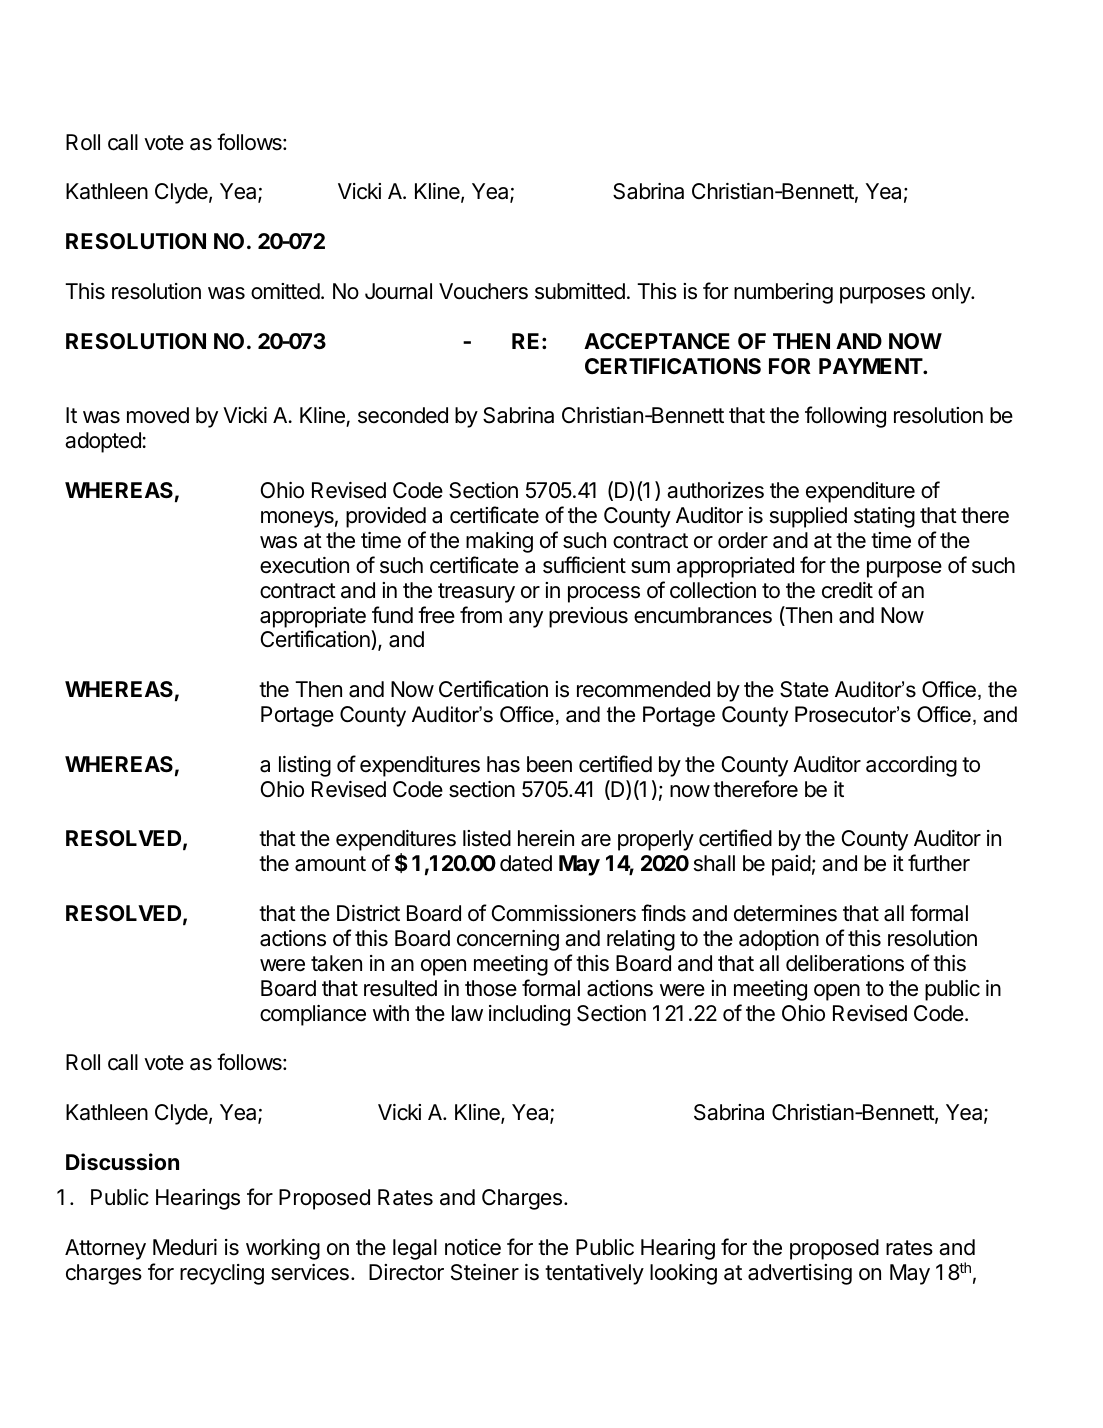  What do you see at coordinates (871, 366) in the page?
I see `PAYMENT` at bounding box center [871, 366].
